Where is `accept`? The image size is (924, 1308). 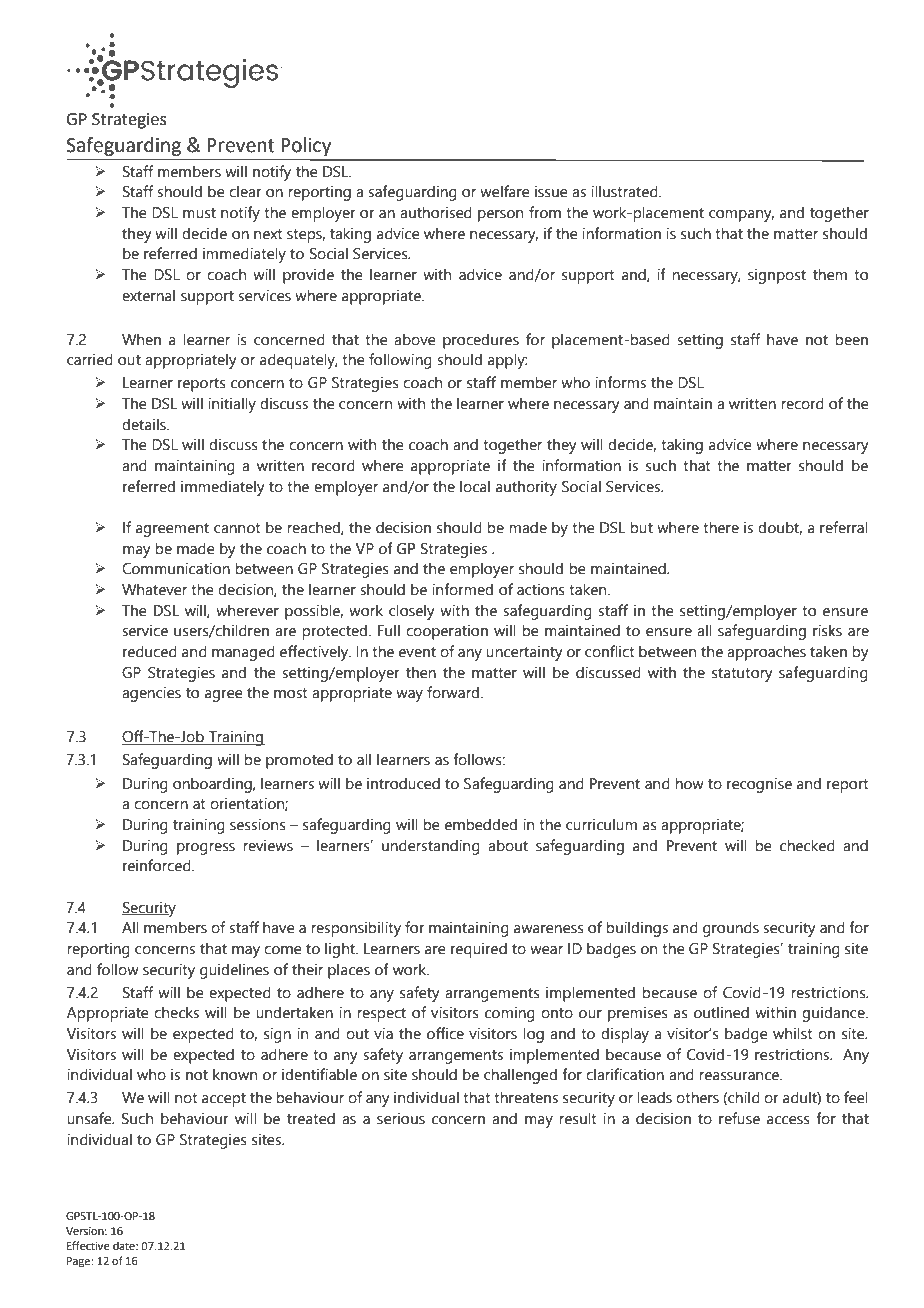 accept is located at coordinates (224, 1100).
